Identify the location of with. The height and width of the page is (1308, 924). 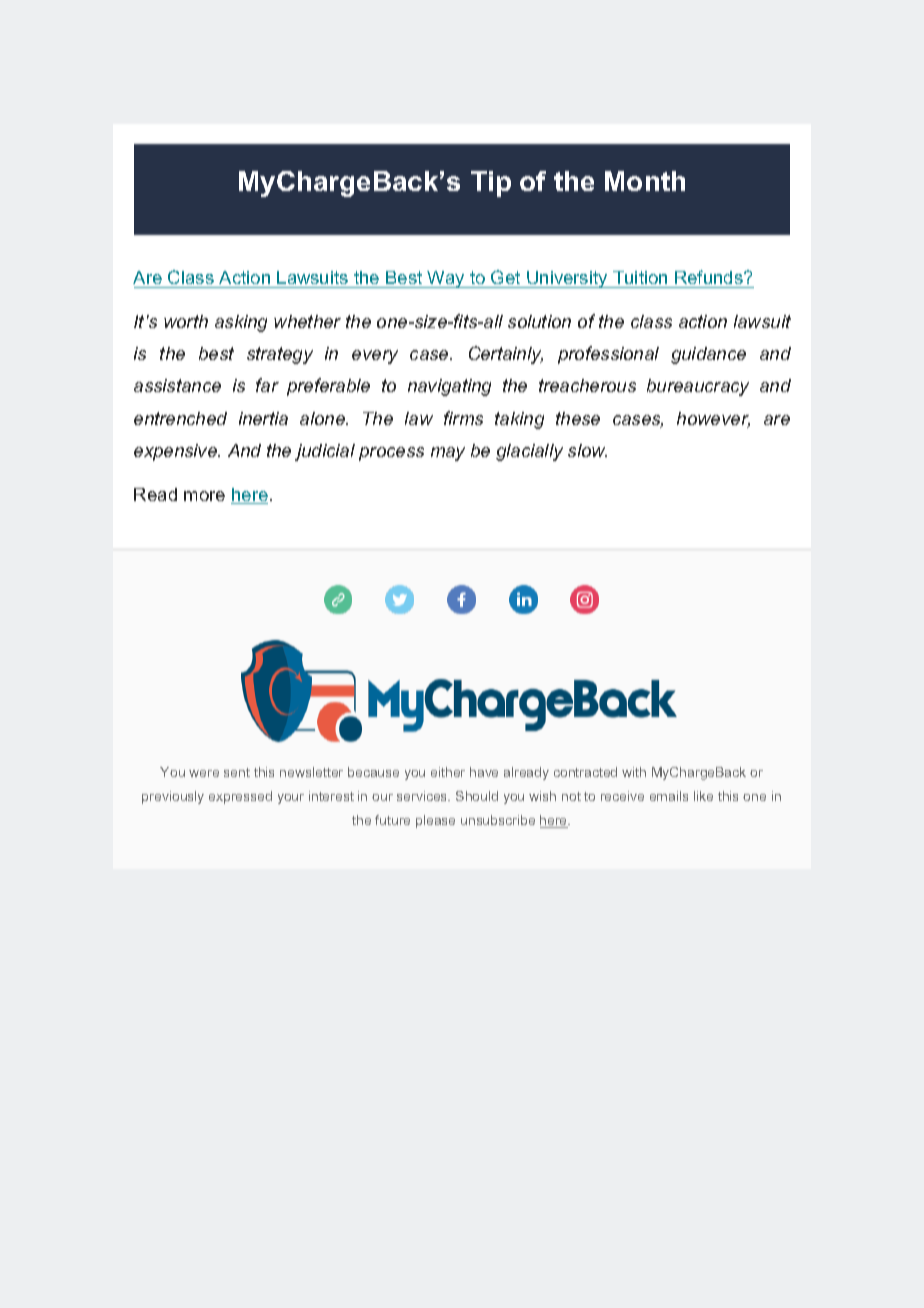
(634, 772).
